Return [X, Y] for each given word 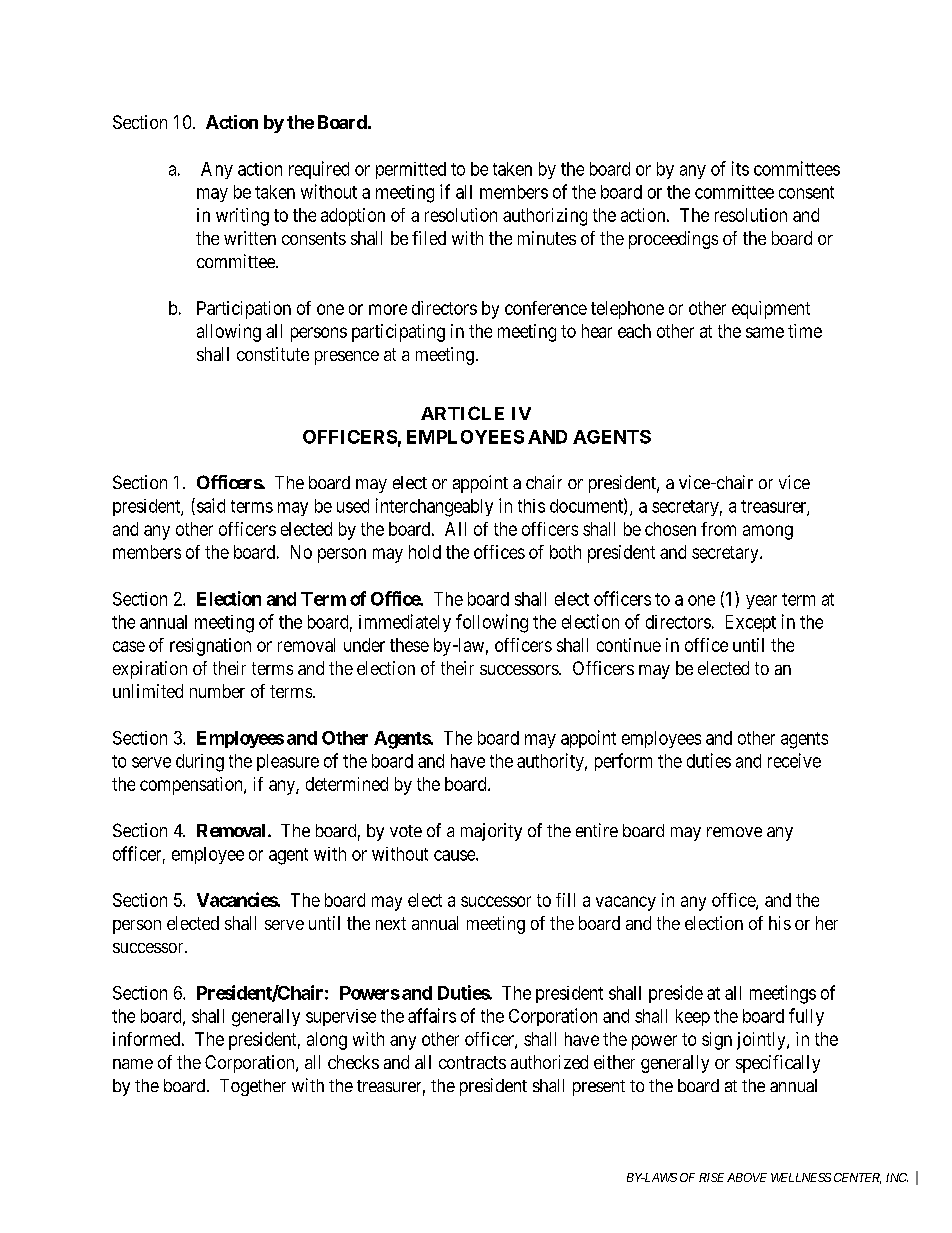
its [740, 168]
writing [242, 217]
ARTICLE [462, 413]
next [391, 923]
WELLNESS [801, 1177]
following [492, 623]
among [768, 532]
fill [565, 900]
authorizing [545, 217]
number [217, 691]
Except [751, 623]
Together [253, 1087]
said [209, 506]
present [599, 1088]
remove [734, 832]
